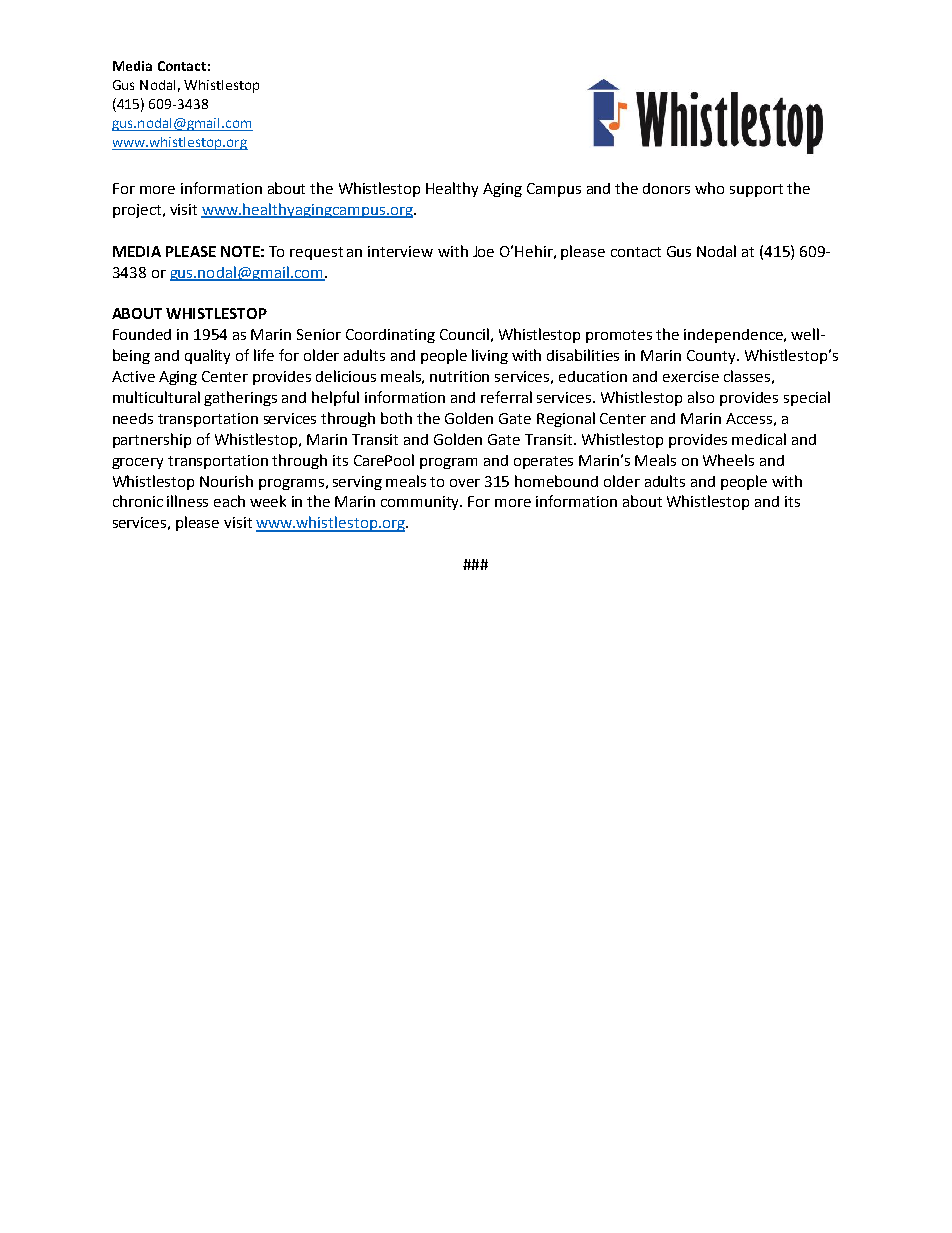  I want to click on quality, so click(207, 356).
